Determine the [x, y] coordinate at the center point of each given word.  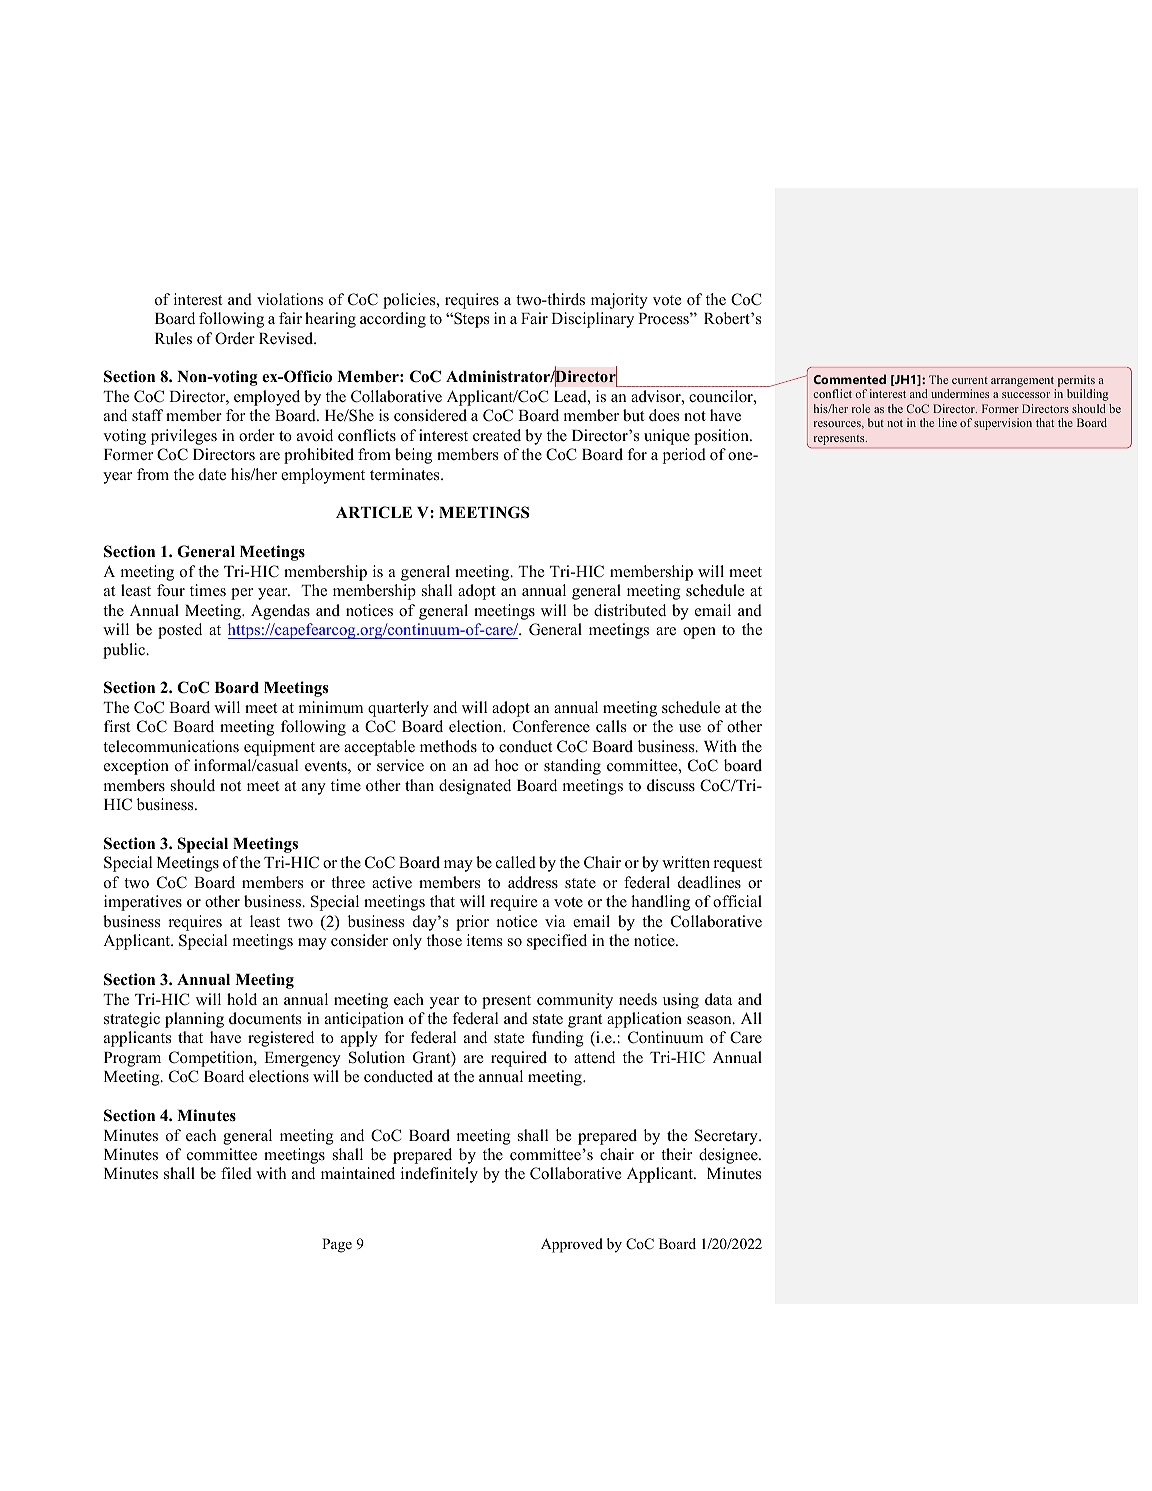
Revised [287, 338]
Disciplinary [592, 320]
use [690, 728]
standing [572, 767]
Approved [572, 1245]
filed [236, 1173]
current [970, 380]
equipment [279, 748]
